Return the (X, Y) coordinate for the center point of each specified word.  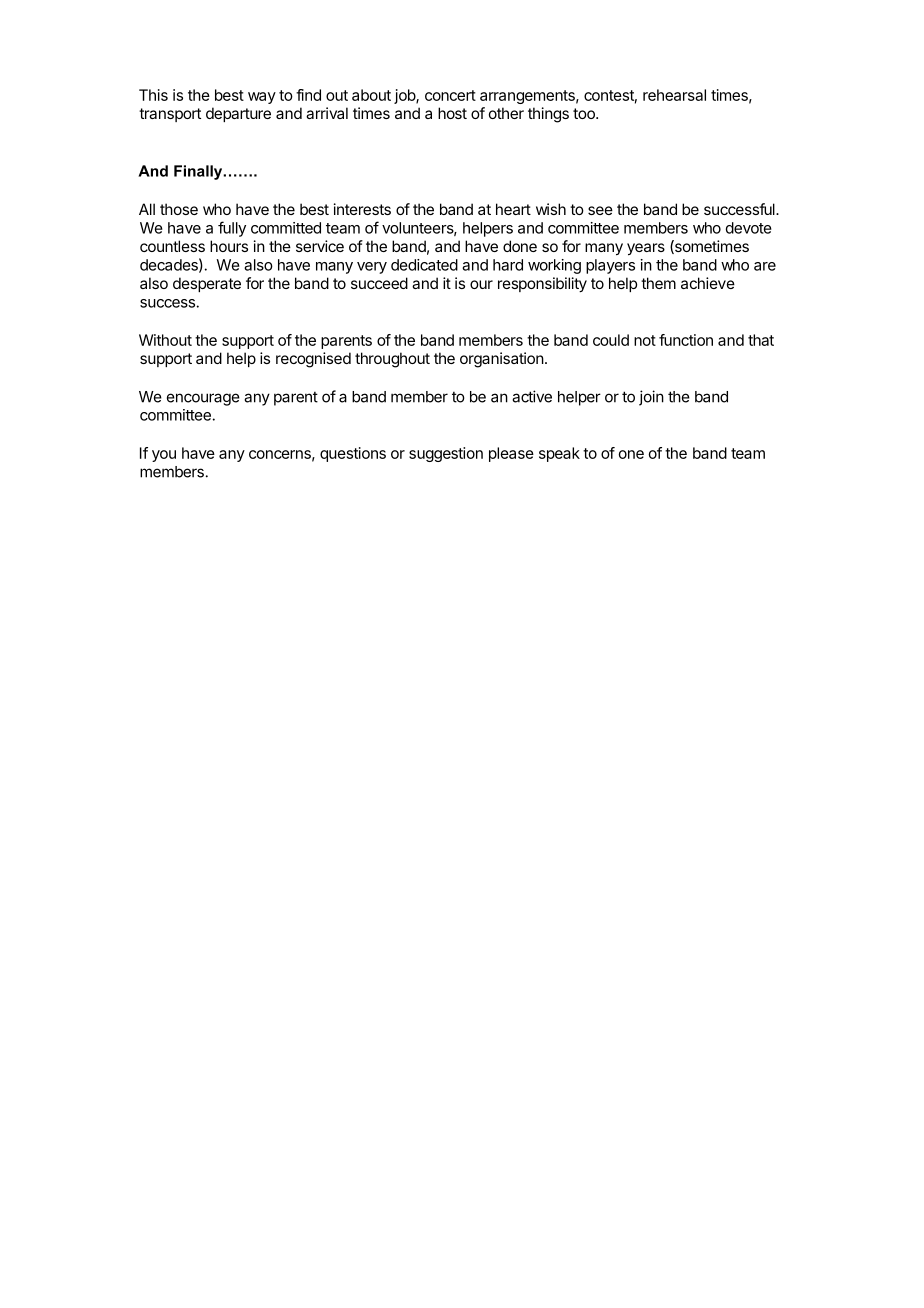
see (600, 210)
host (452, 113)
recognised (313, 360)
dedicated (424, 265)
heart (513, 209)
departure (238, 114)
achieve (708, 283)
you (164, 456)
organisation (502, 360)
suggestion (446, 454)
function (686, 340)
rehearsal (674, 95)
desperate (207, 284)
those (179, 209)
